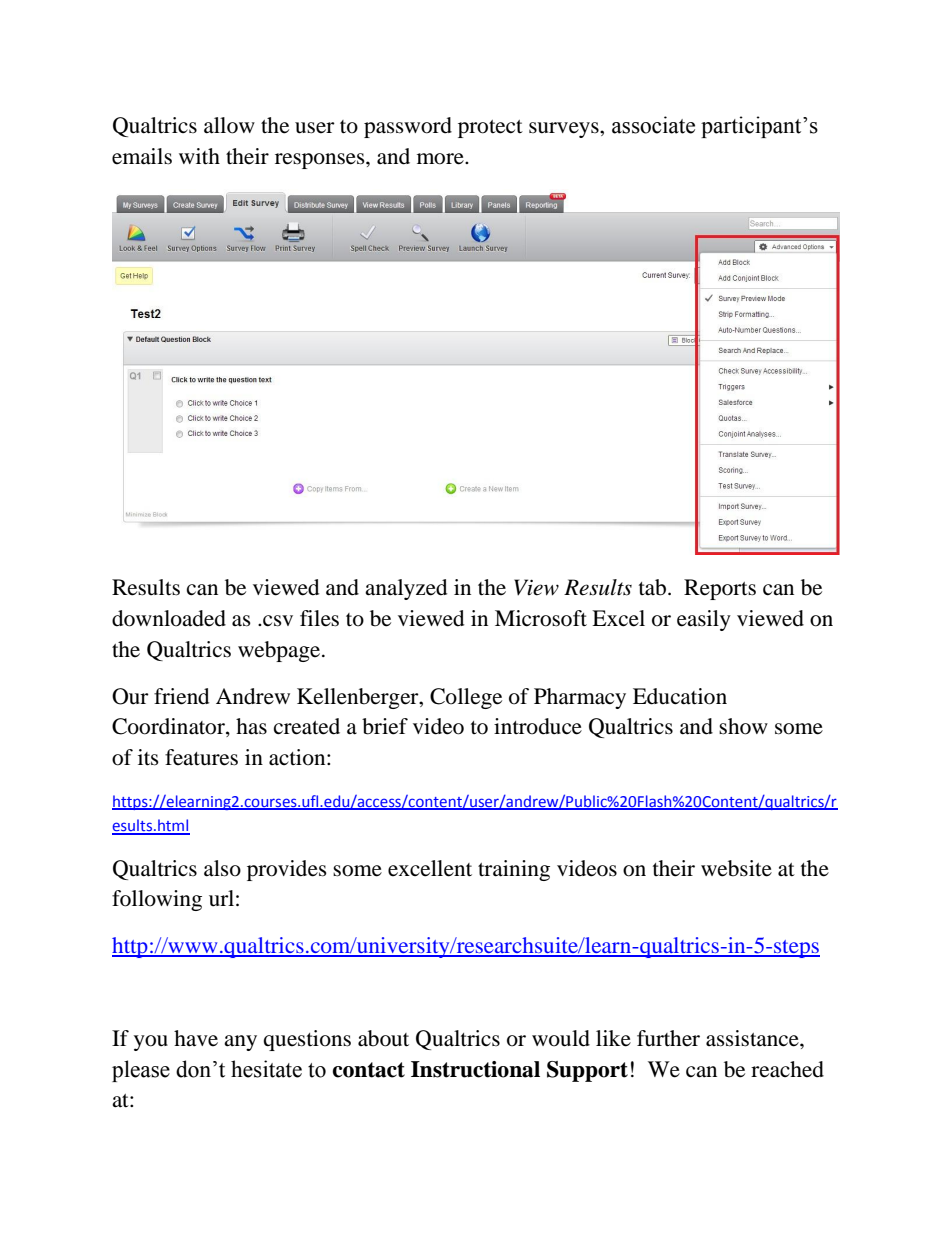 This screenshot has width=952, height=1233. What do you see at coordinates (240, 1043) in the screenshot?
I see `any` at bounding box center [240, 1043].
